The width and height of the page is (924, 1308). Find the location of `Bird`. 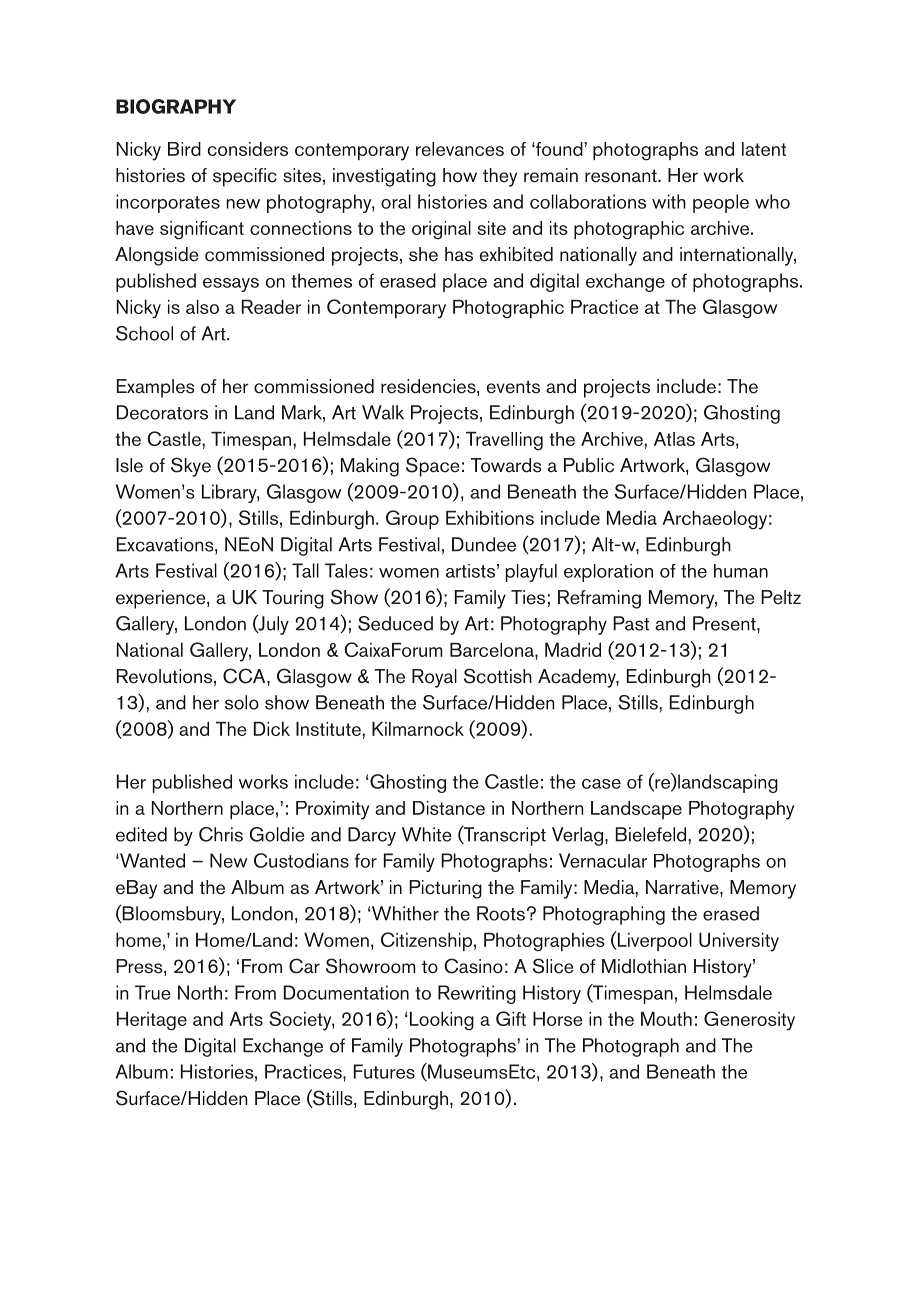

Bird is located at coordinates (184, 149).
